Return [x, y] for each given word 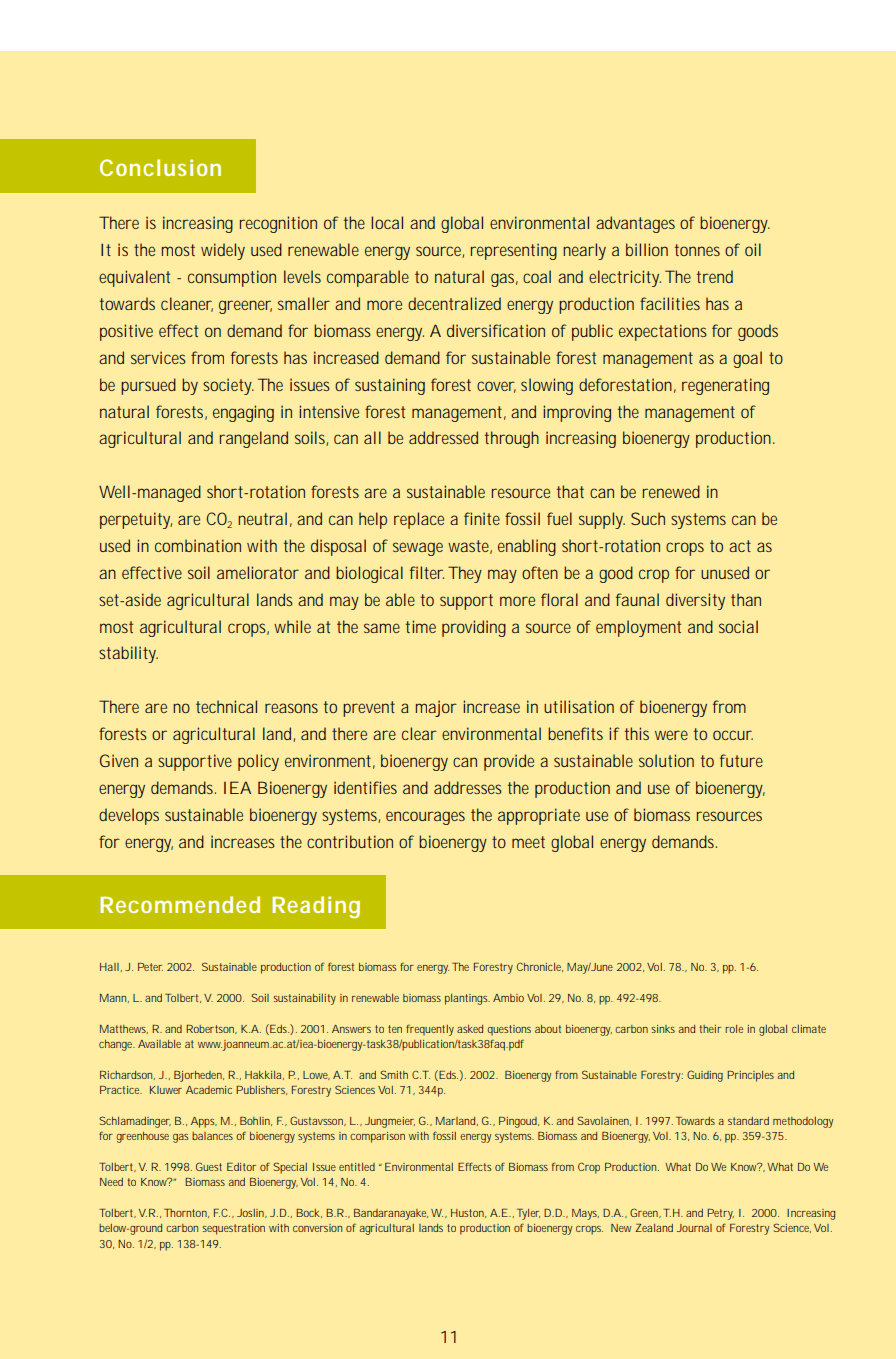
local [387, 222]
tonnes [697, 250]
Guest [209, 1166]
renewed [671, 491]
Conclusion [160, 167]
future [741, 760]
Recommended [180, 904]
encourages [425, 818]
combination [198, 545]
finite [482, 518]
